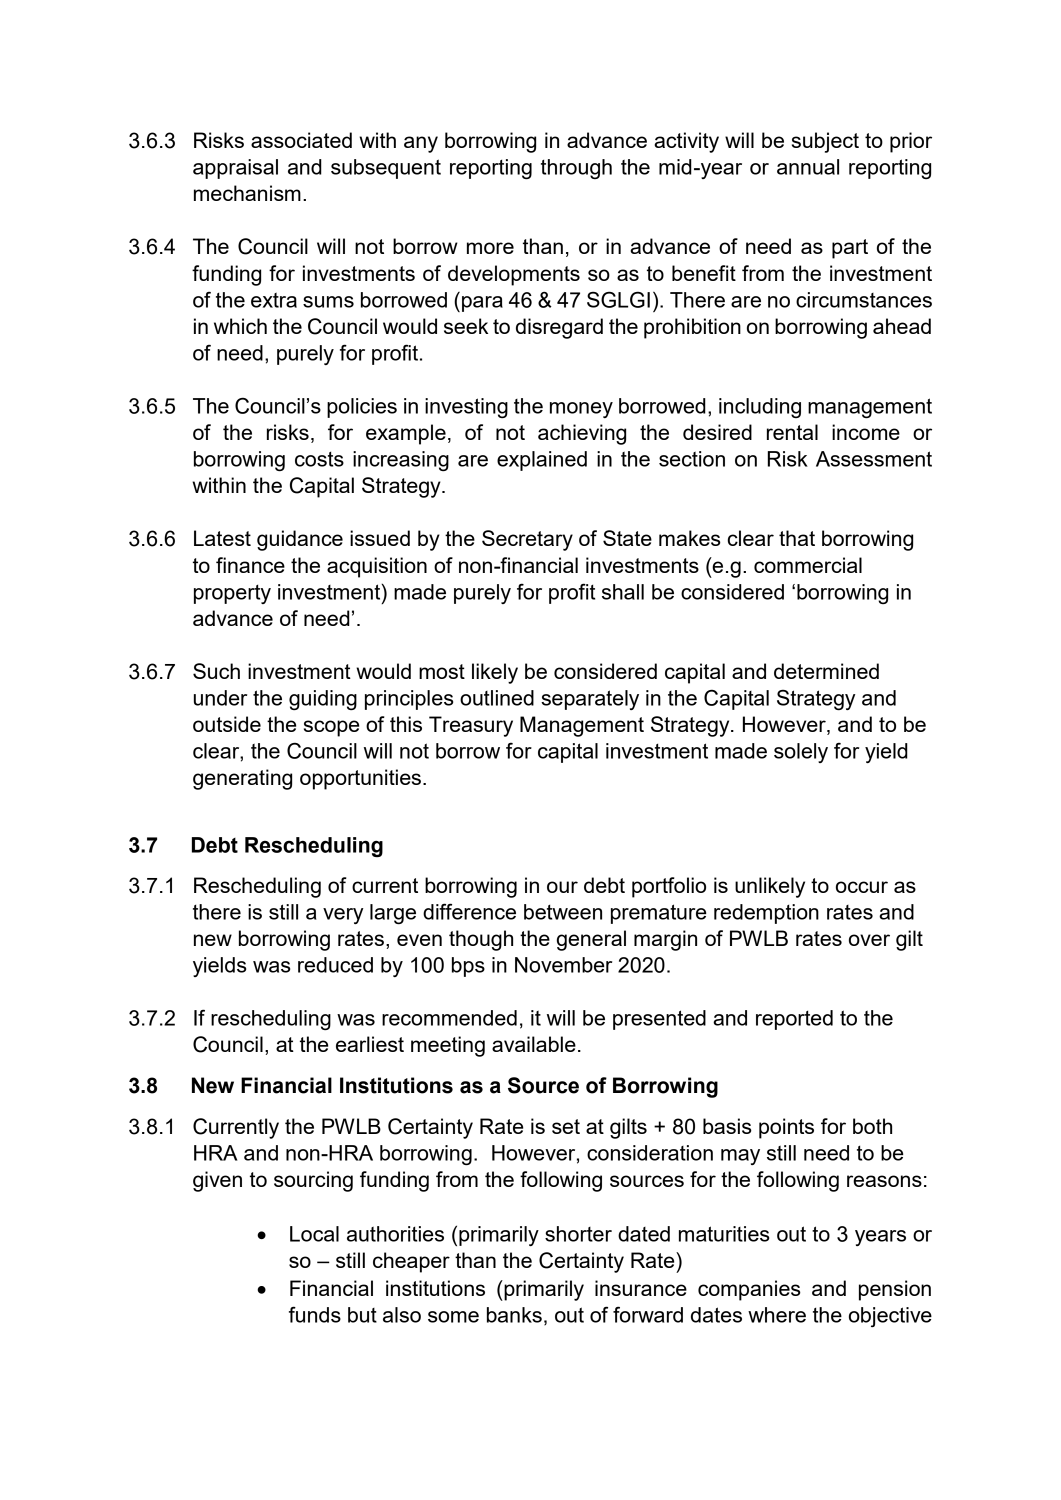 This image has width=1061, height=1500. What do you see at coordinates (497, 698) in the image?
I see `outlined` at bounding box center [497, 698].
